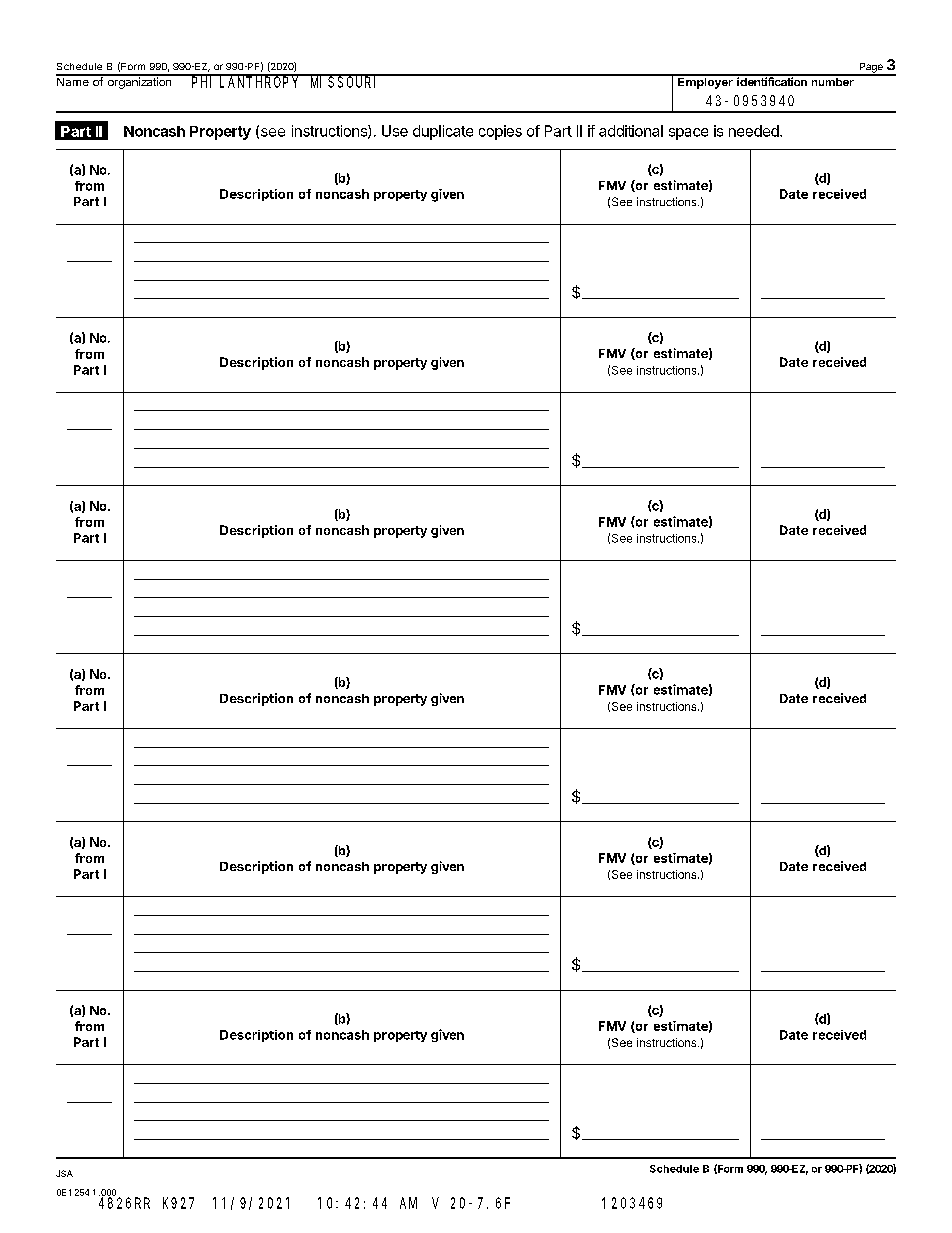 This document has height=1233, width=952. I want to click on additional, so click(631, 131).
